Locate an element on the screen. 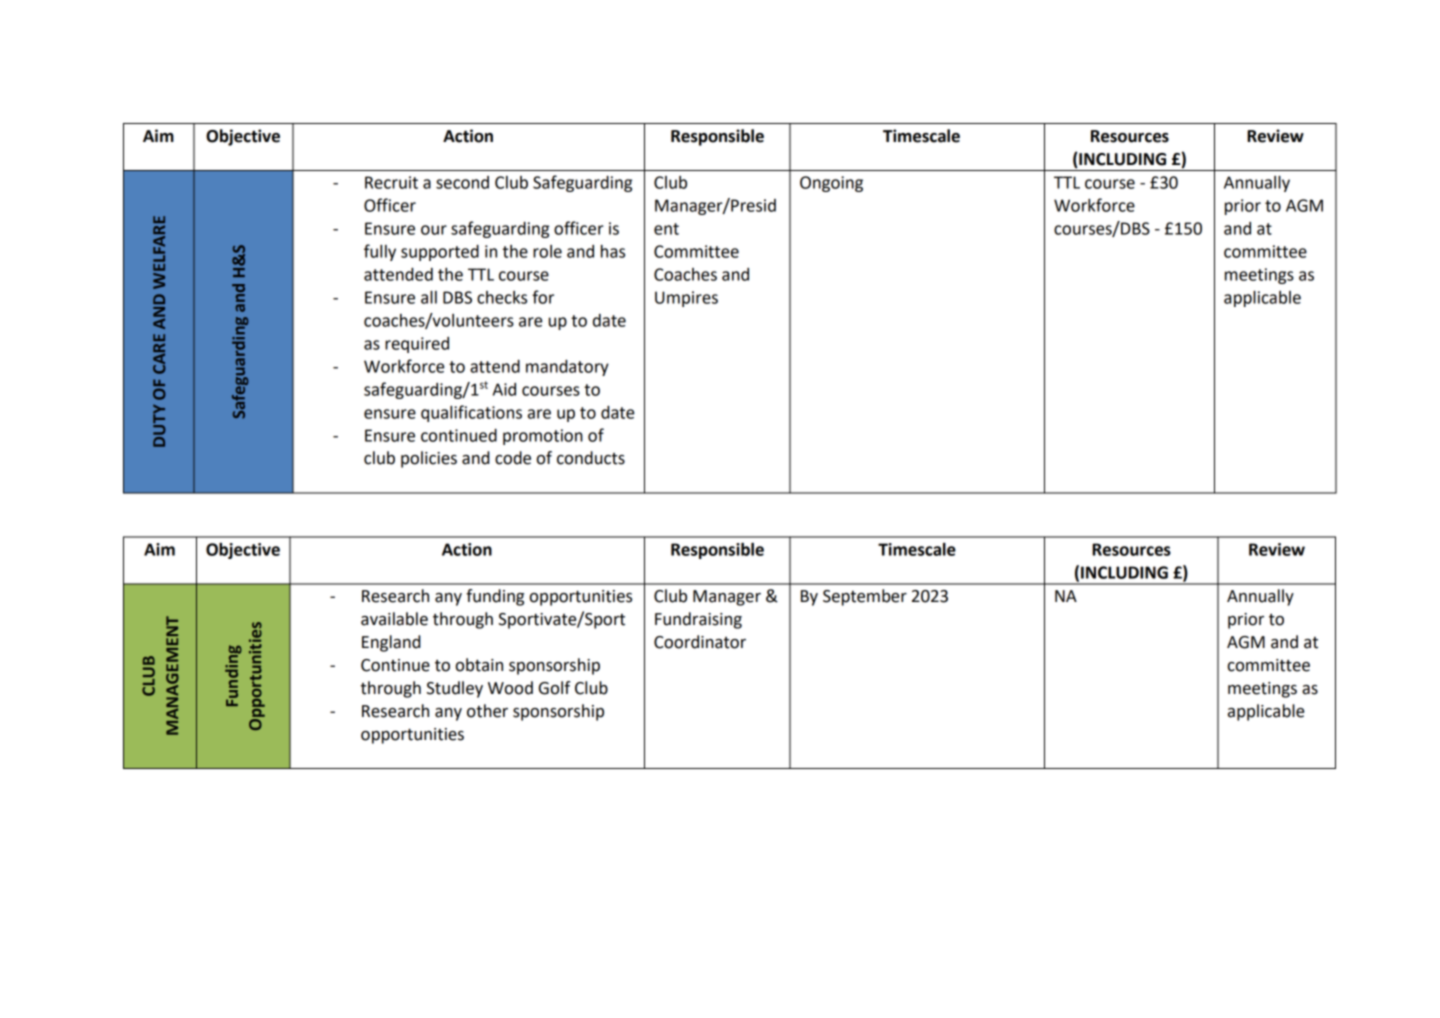  promotion is located at coordinates (543, 437).
